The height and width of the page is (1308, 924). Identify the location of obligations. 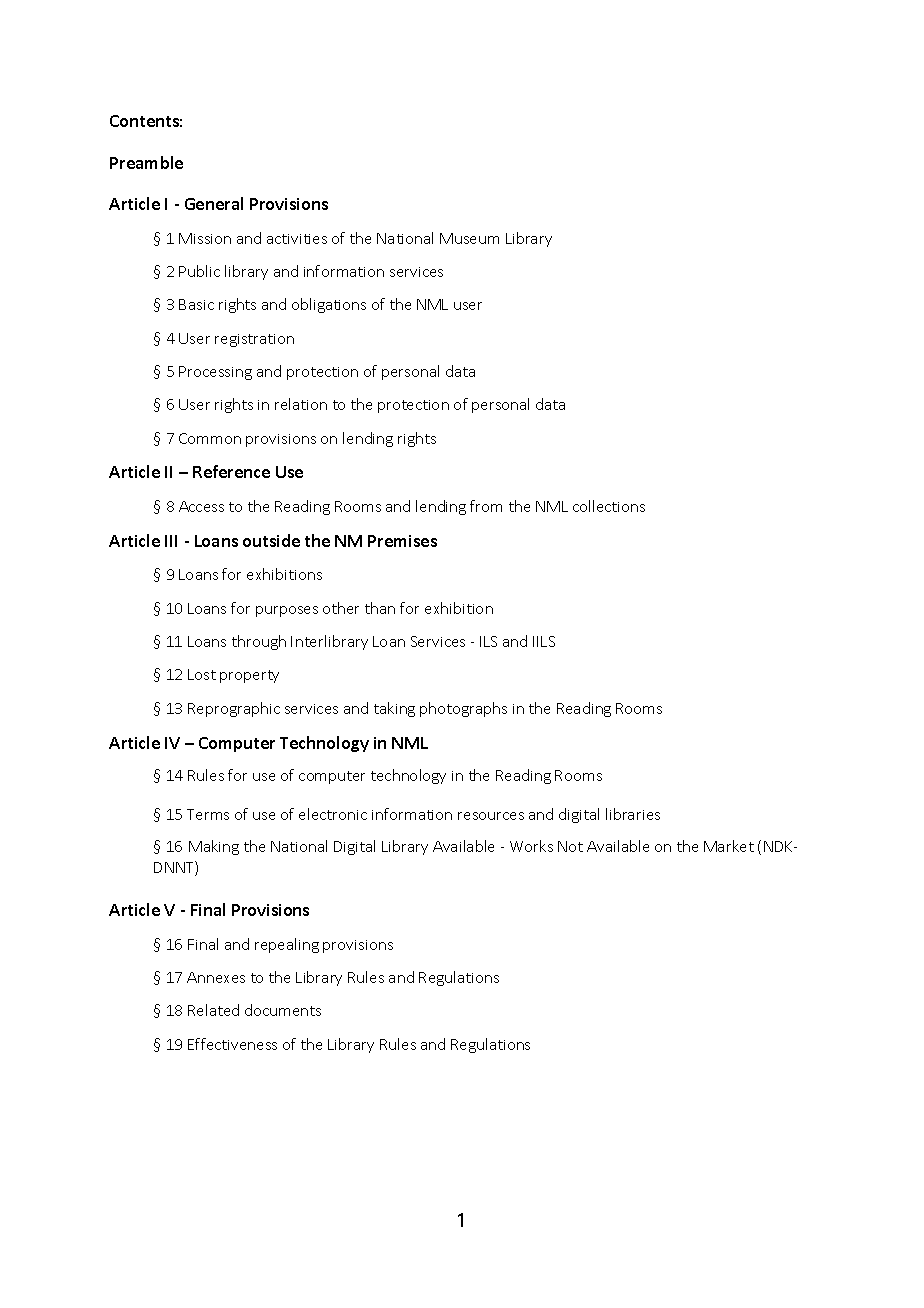
(329, 305).
